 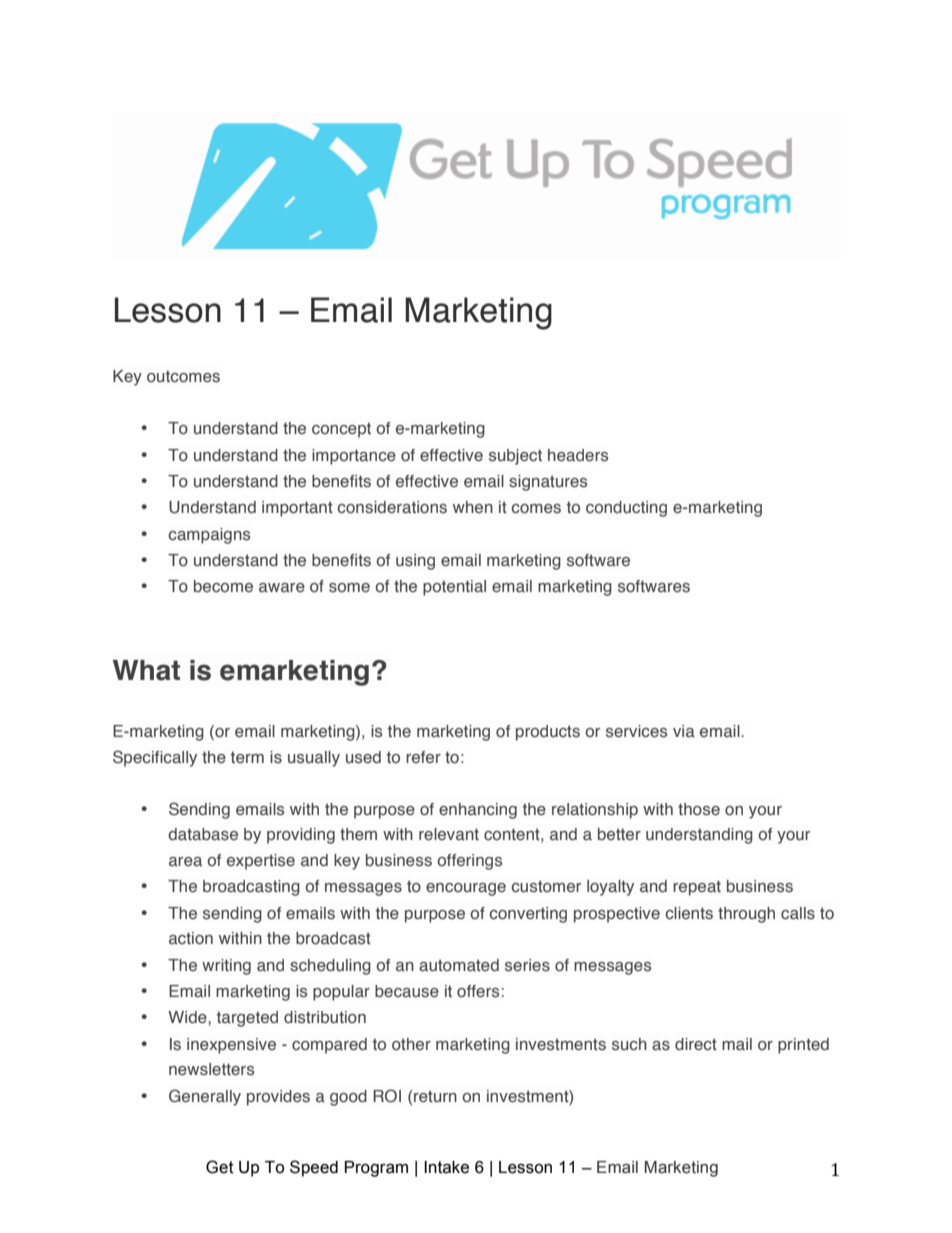 What do you see at coordinates (746, 915) in the document?
I see `through` at bounding box center [746, 915].
